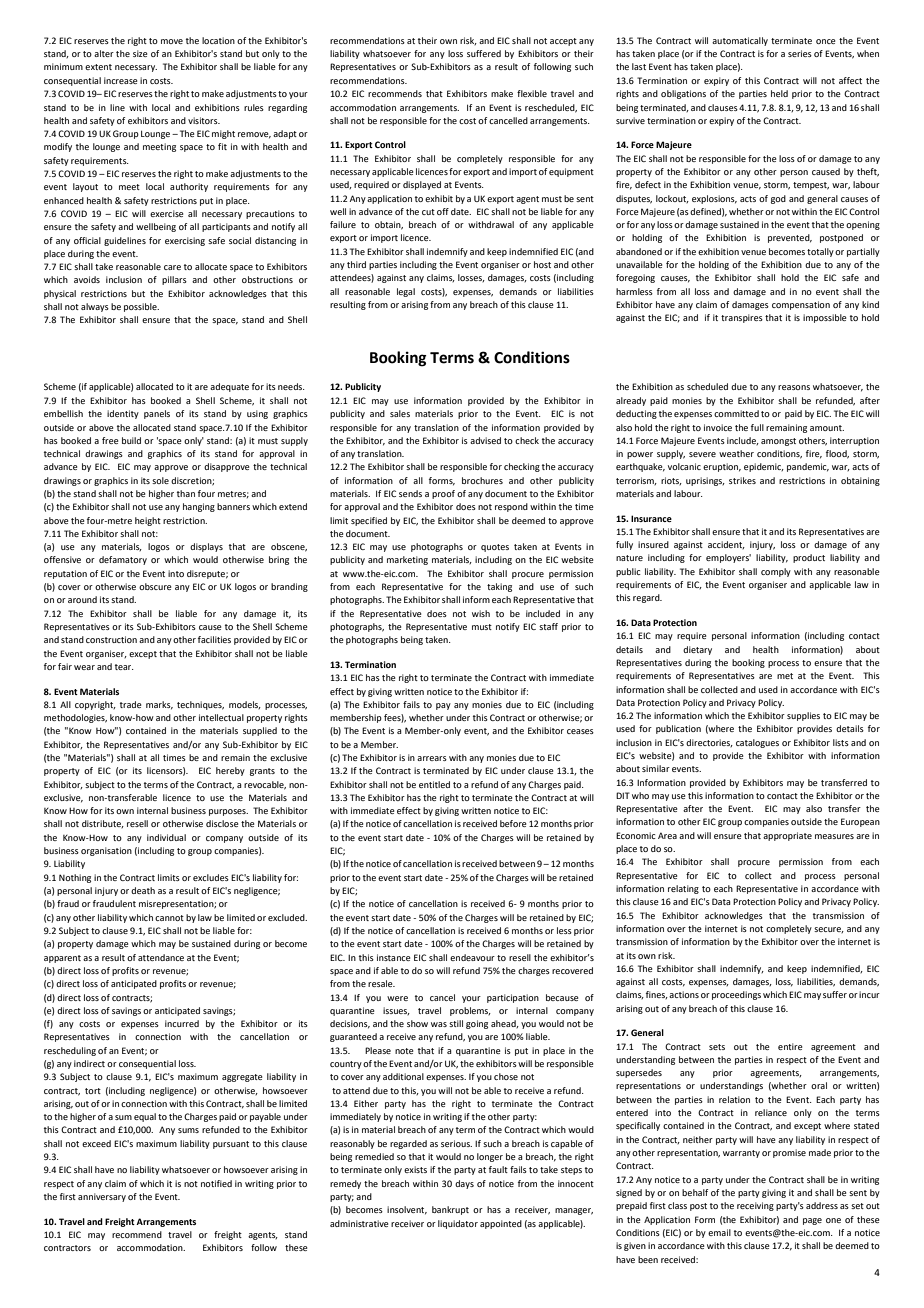  I want to click on cannot, so click(169, 918).
